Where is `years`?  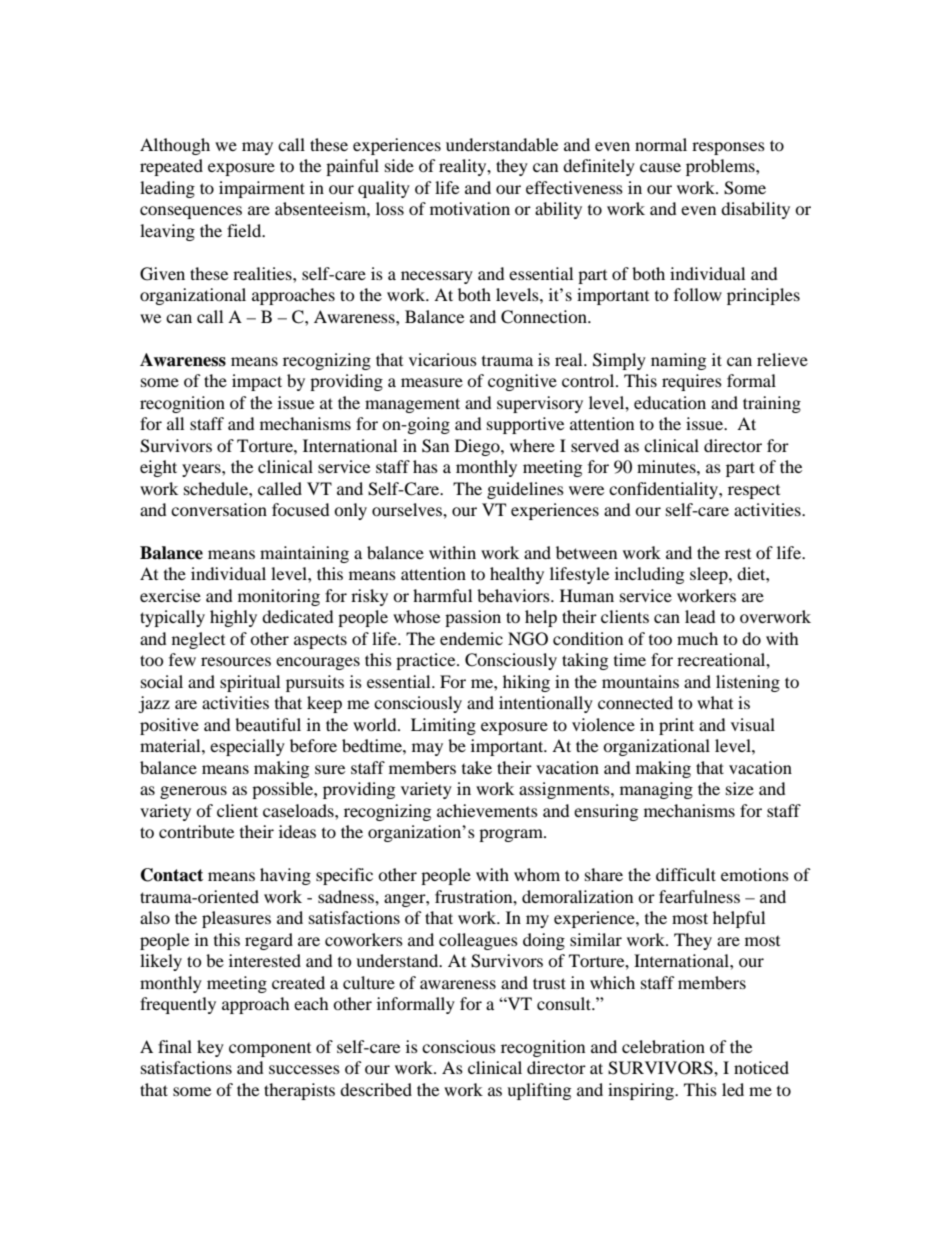
years is located at coordinates (202, 470).
